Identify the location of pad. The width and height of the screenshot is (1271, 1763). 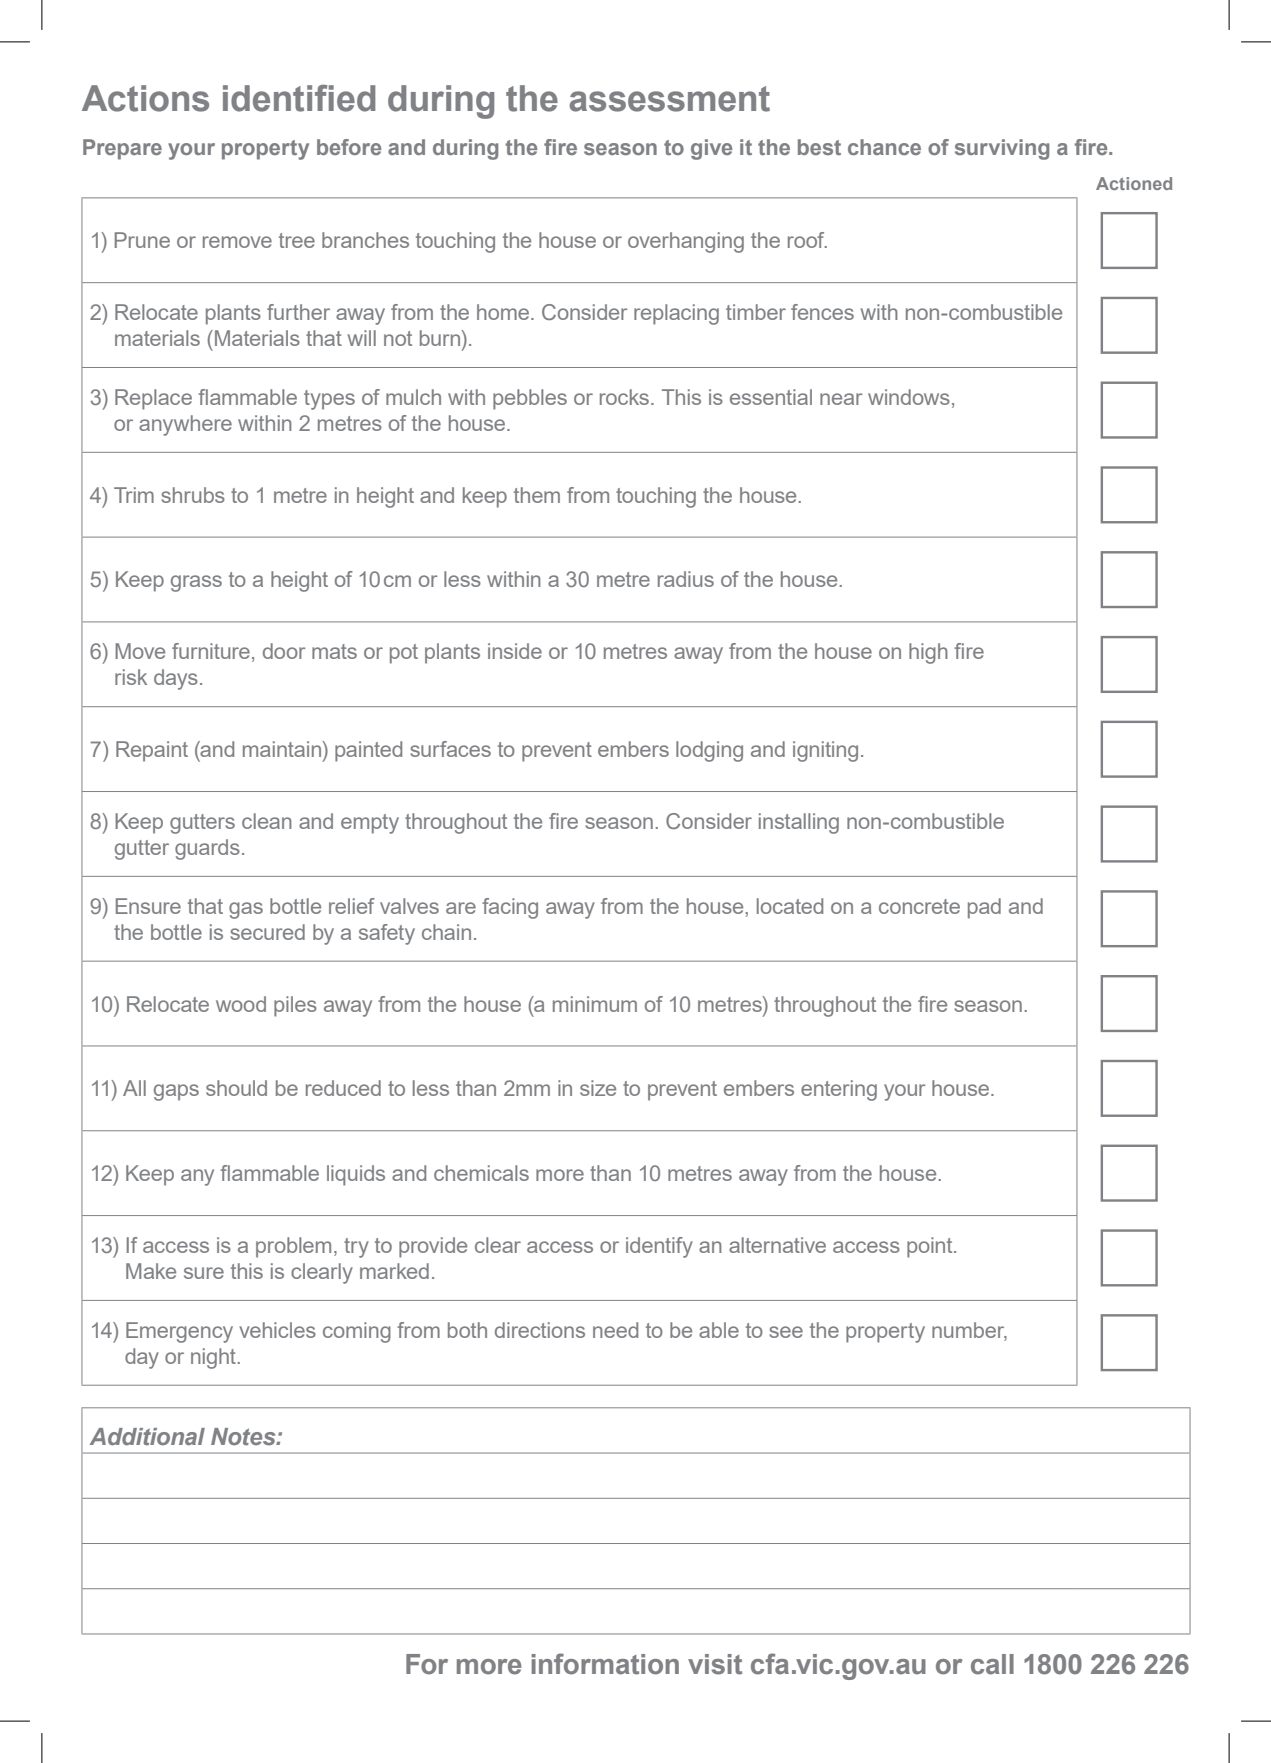
(984, 908).
